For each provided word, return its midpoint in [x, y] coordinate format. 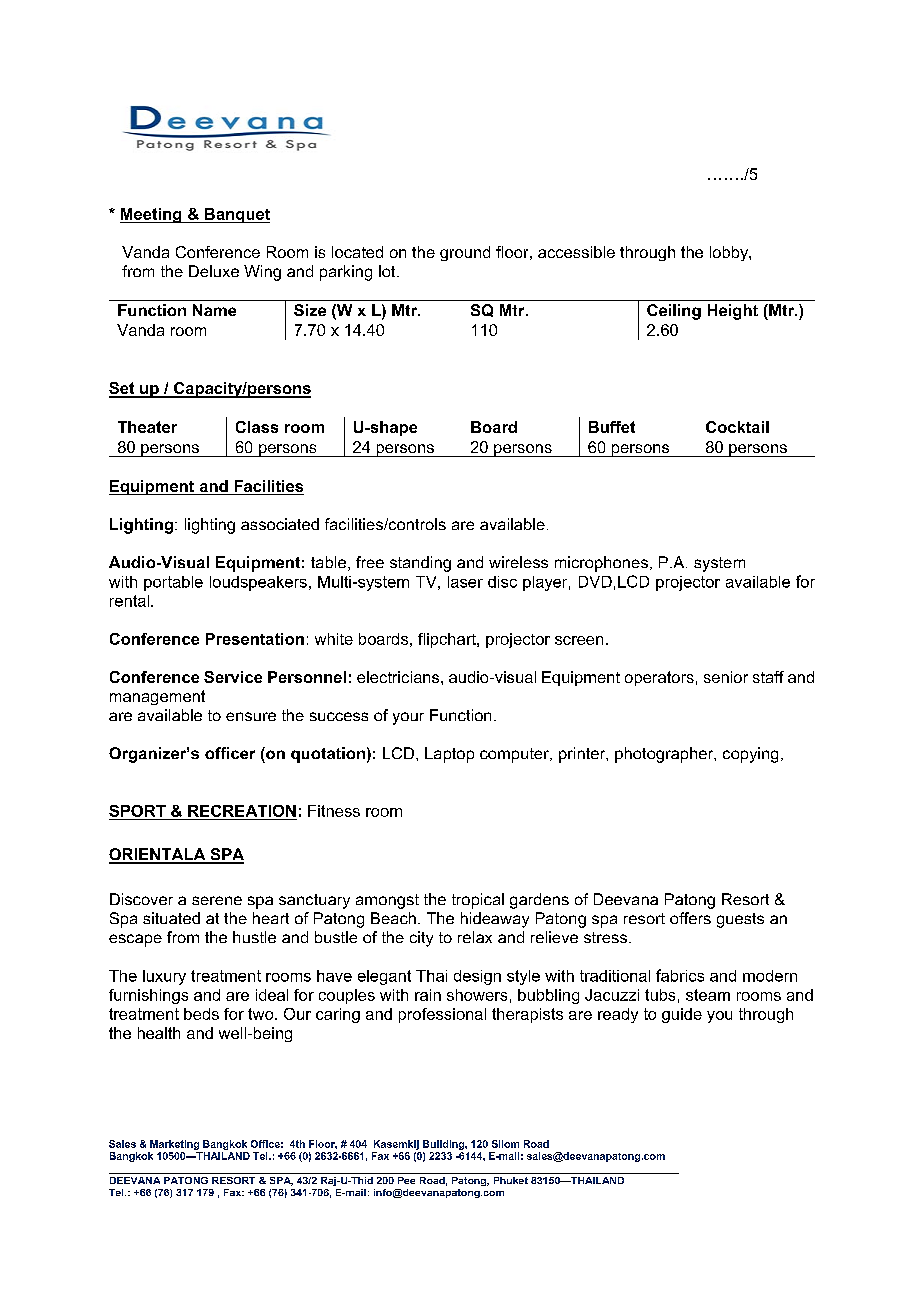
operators [659, 678]
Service [233, 677]
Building [444, 1145]
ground [465, 253]
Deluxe [214, 271]
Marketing [174, 1145]
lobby [730, 253]
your [408, 718]
